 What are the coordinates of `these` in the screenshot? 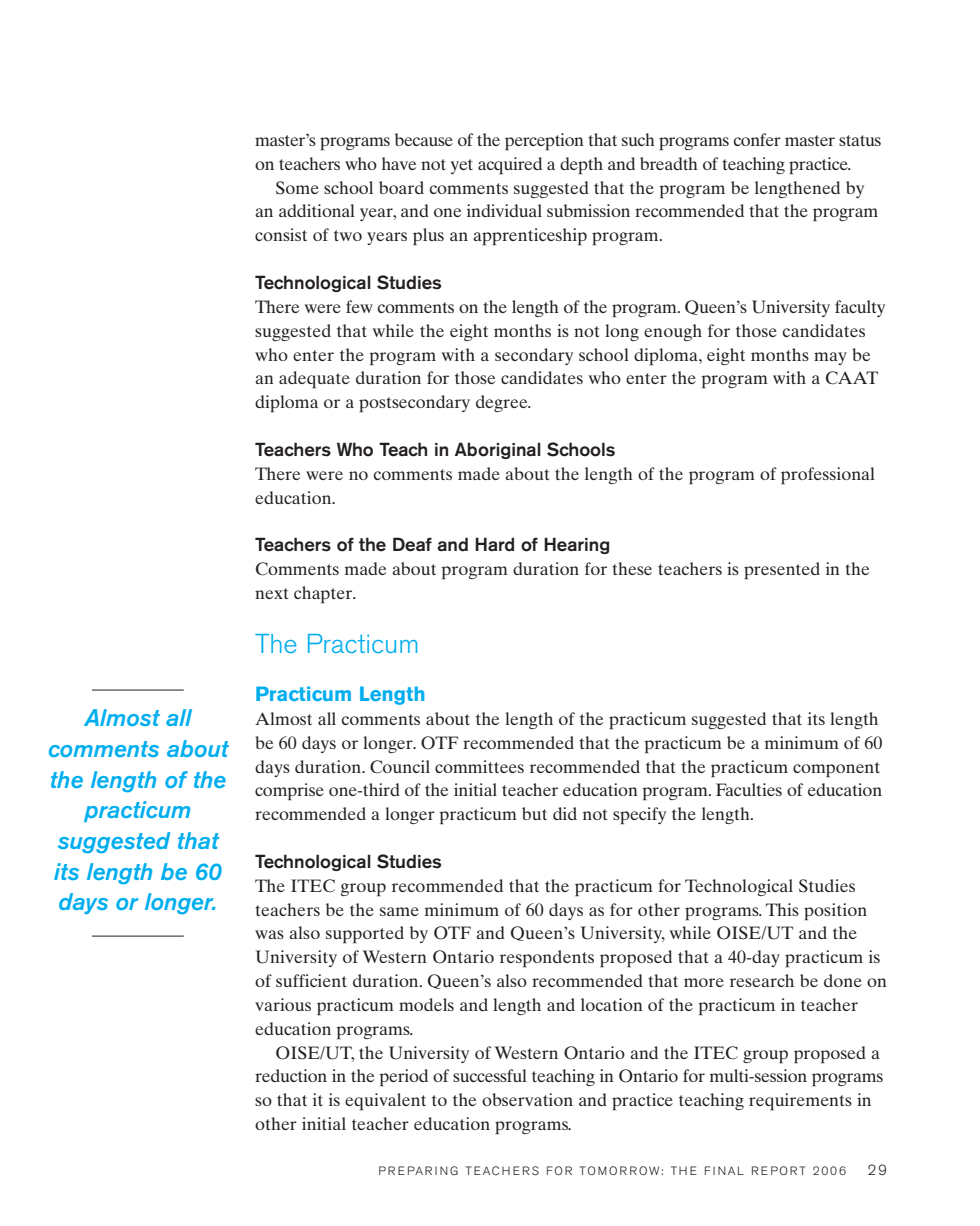 It's located at (632, 568).
